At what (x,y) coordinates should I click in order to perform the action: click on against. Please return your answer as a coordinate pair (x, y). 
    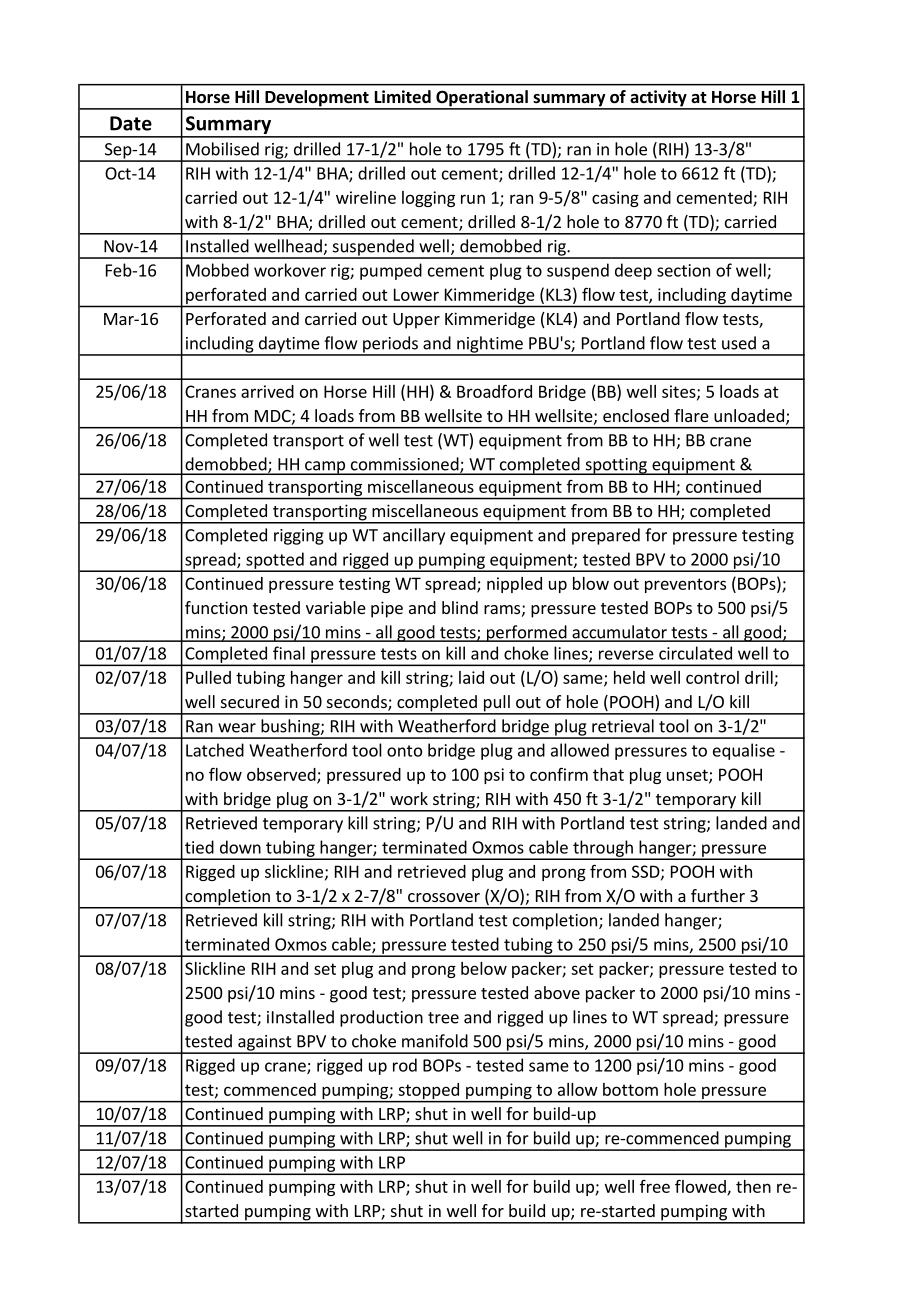
    Looking at the image, I should click on (265, 1044).
